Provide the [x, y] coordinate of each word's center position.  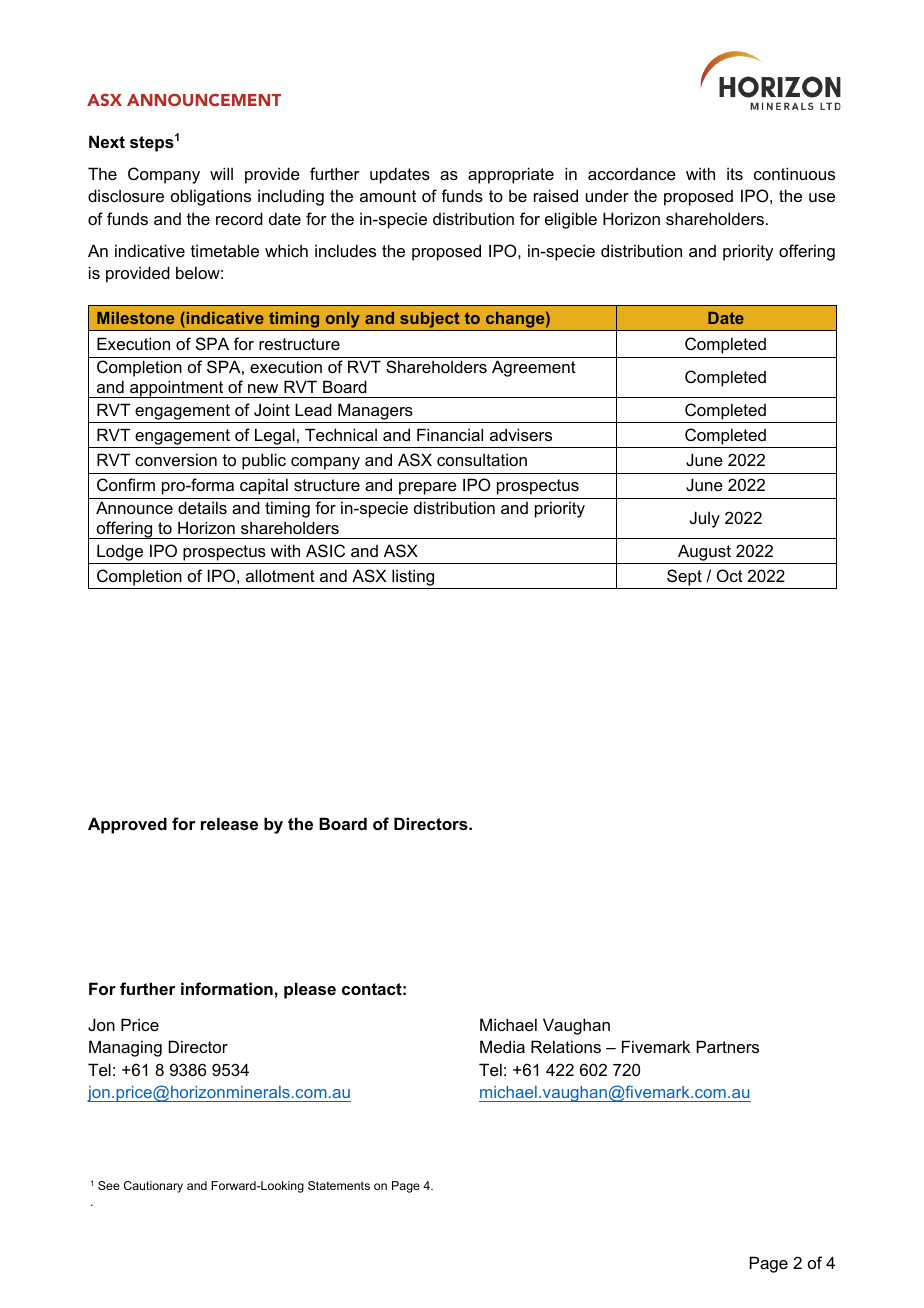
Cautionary [153, 1187]
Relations [566, 1046]
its [735, 173]
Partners [728, 1046]
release [229, 823]
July [705, 519]
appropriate [511, 175]
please [310, 990]
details [202, 507]
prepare [428, 488]
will [221, 173]
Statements [339, 1185]
